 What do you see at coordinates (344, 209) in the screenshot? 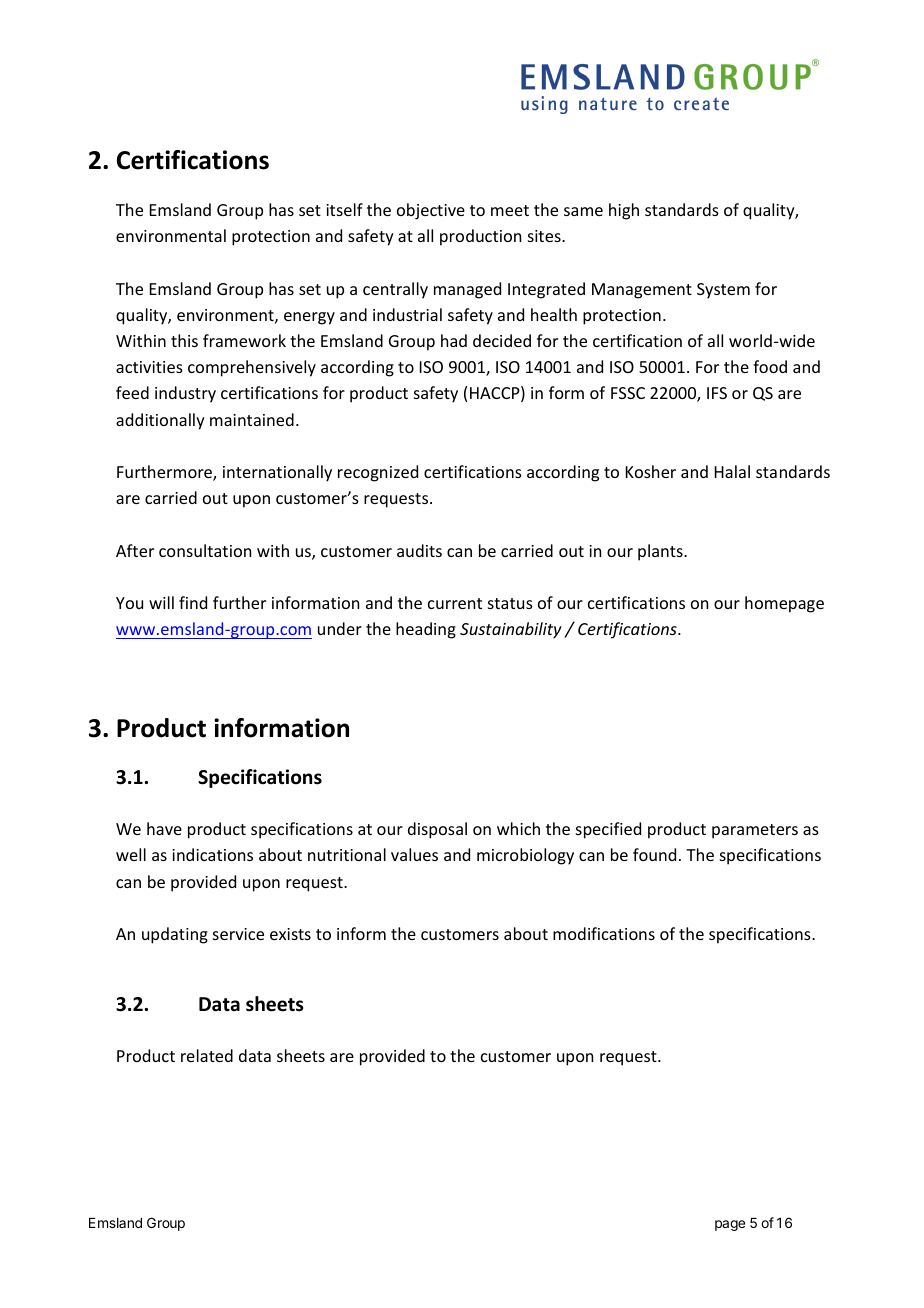
I see `itself` at bounding box center [344, 209].
